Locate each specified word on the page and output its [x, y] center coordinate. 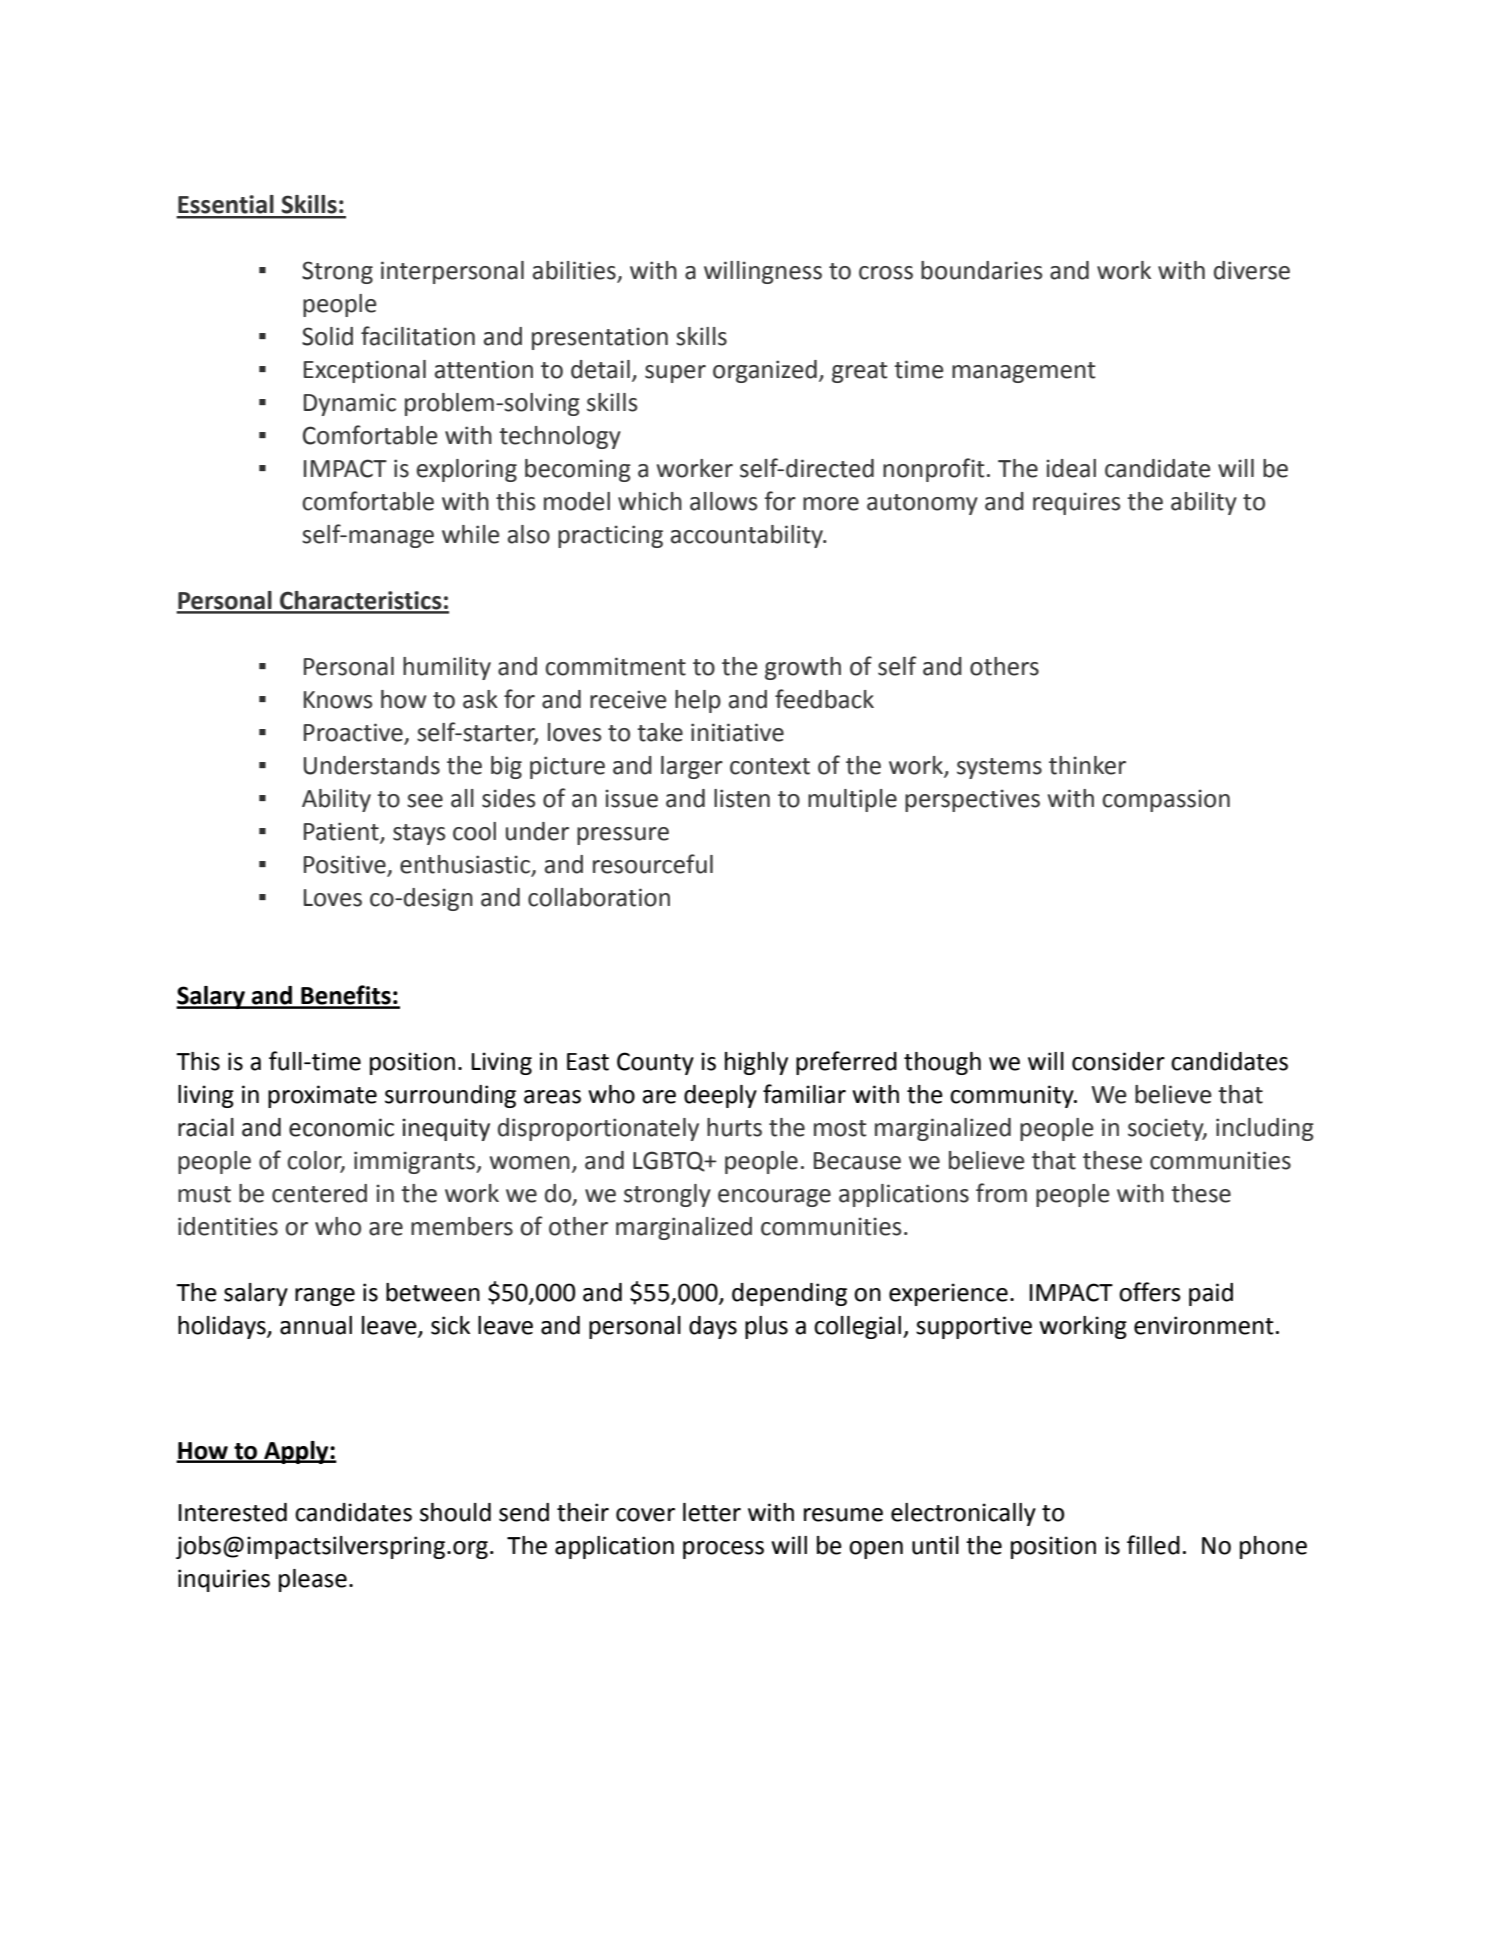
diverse [1252, 270]
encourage [774, 1198]
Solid [327, 336]
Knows [338, 700]
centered [319, 1193]
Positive [345, 864]
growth [803, 668]
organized [765, 371]
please [313, 1580]
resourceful [653, 864]
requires [1076, 503]
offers [1150, 1292]
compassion [1166, 800]
